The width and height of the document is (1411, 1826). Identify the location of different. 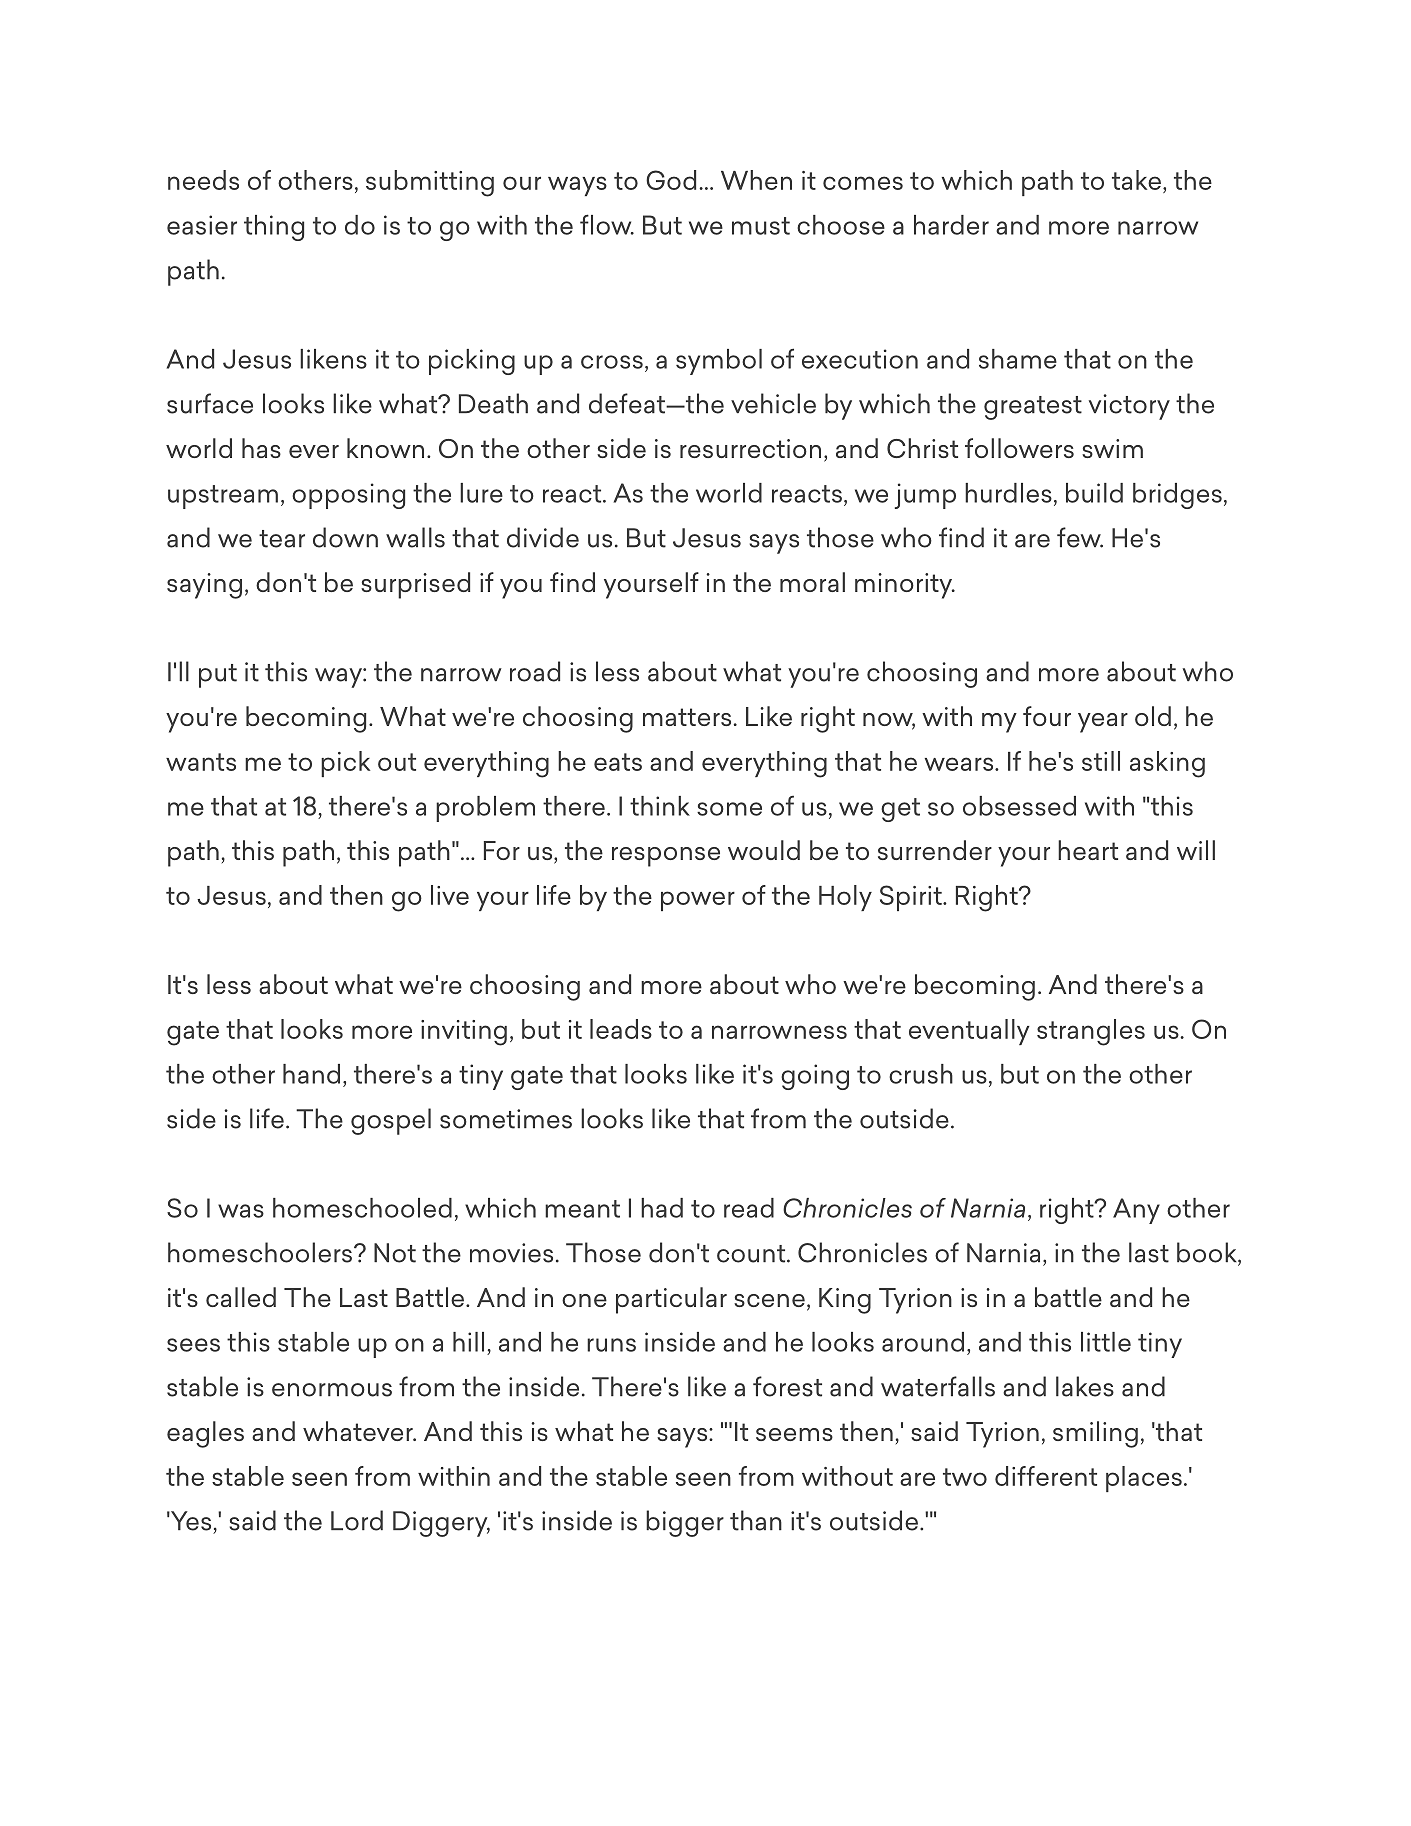
(1046, 1476).
